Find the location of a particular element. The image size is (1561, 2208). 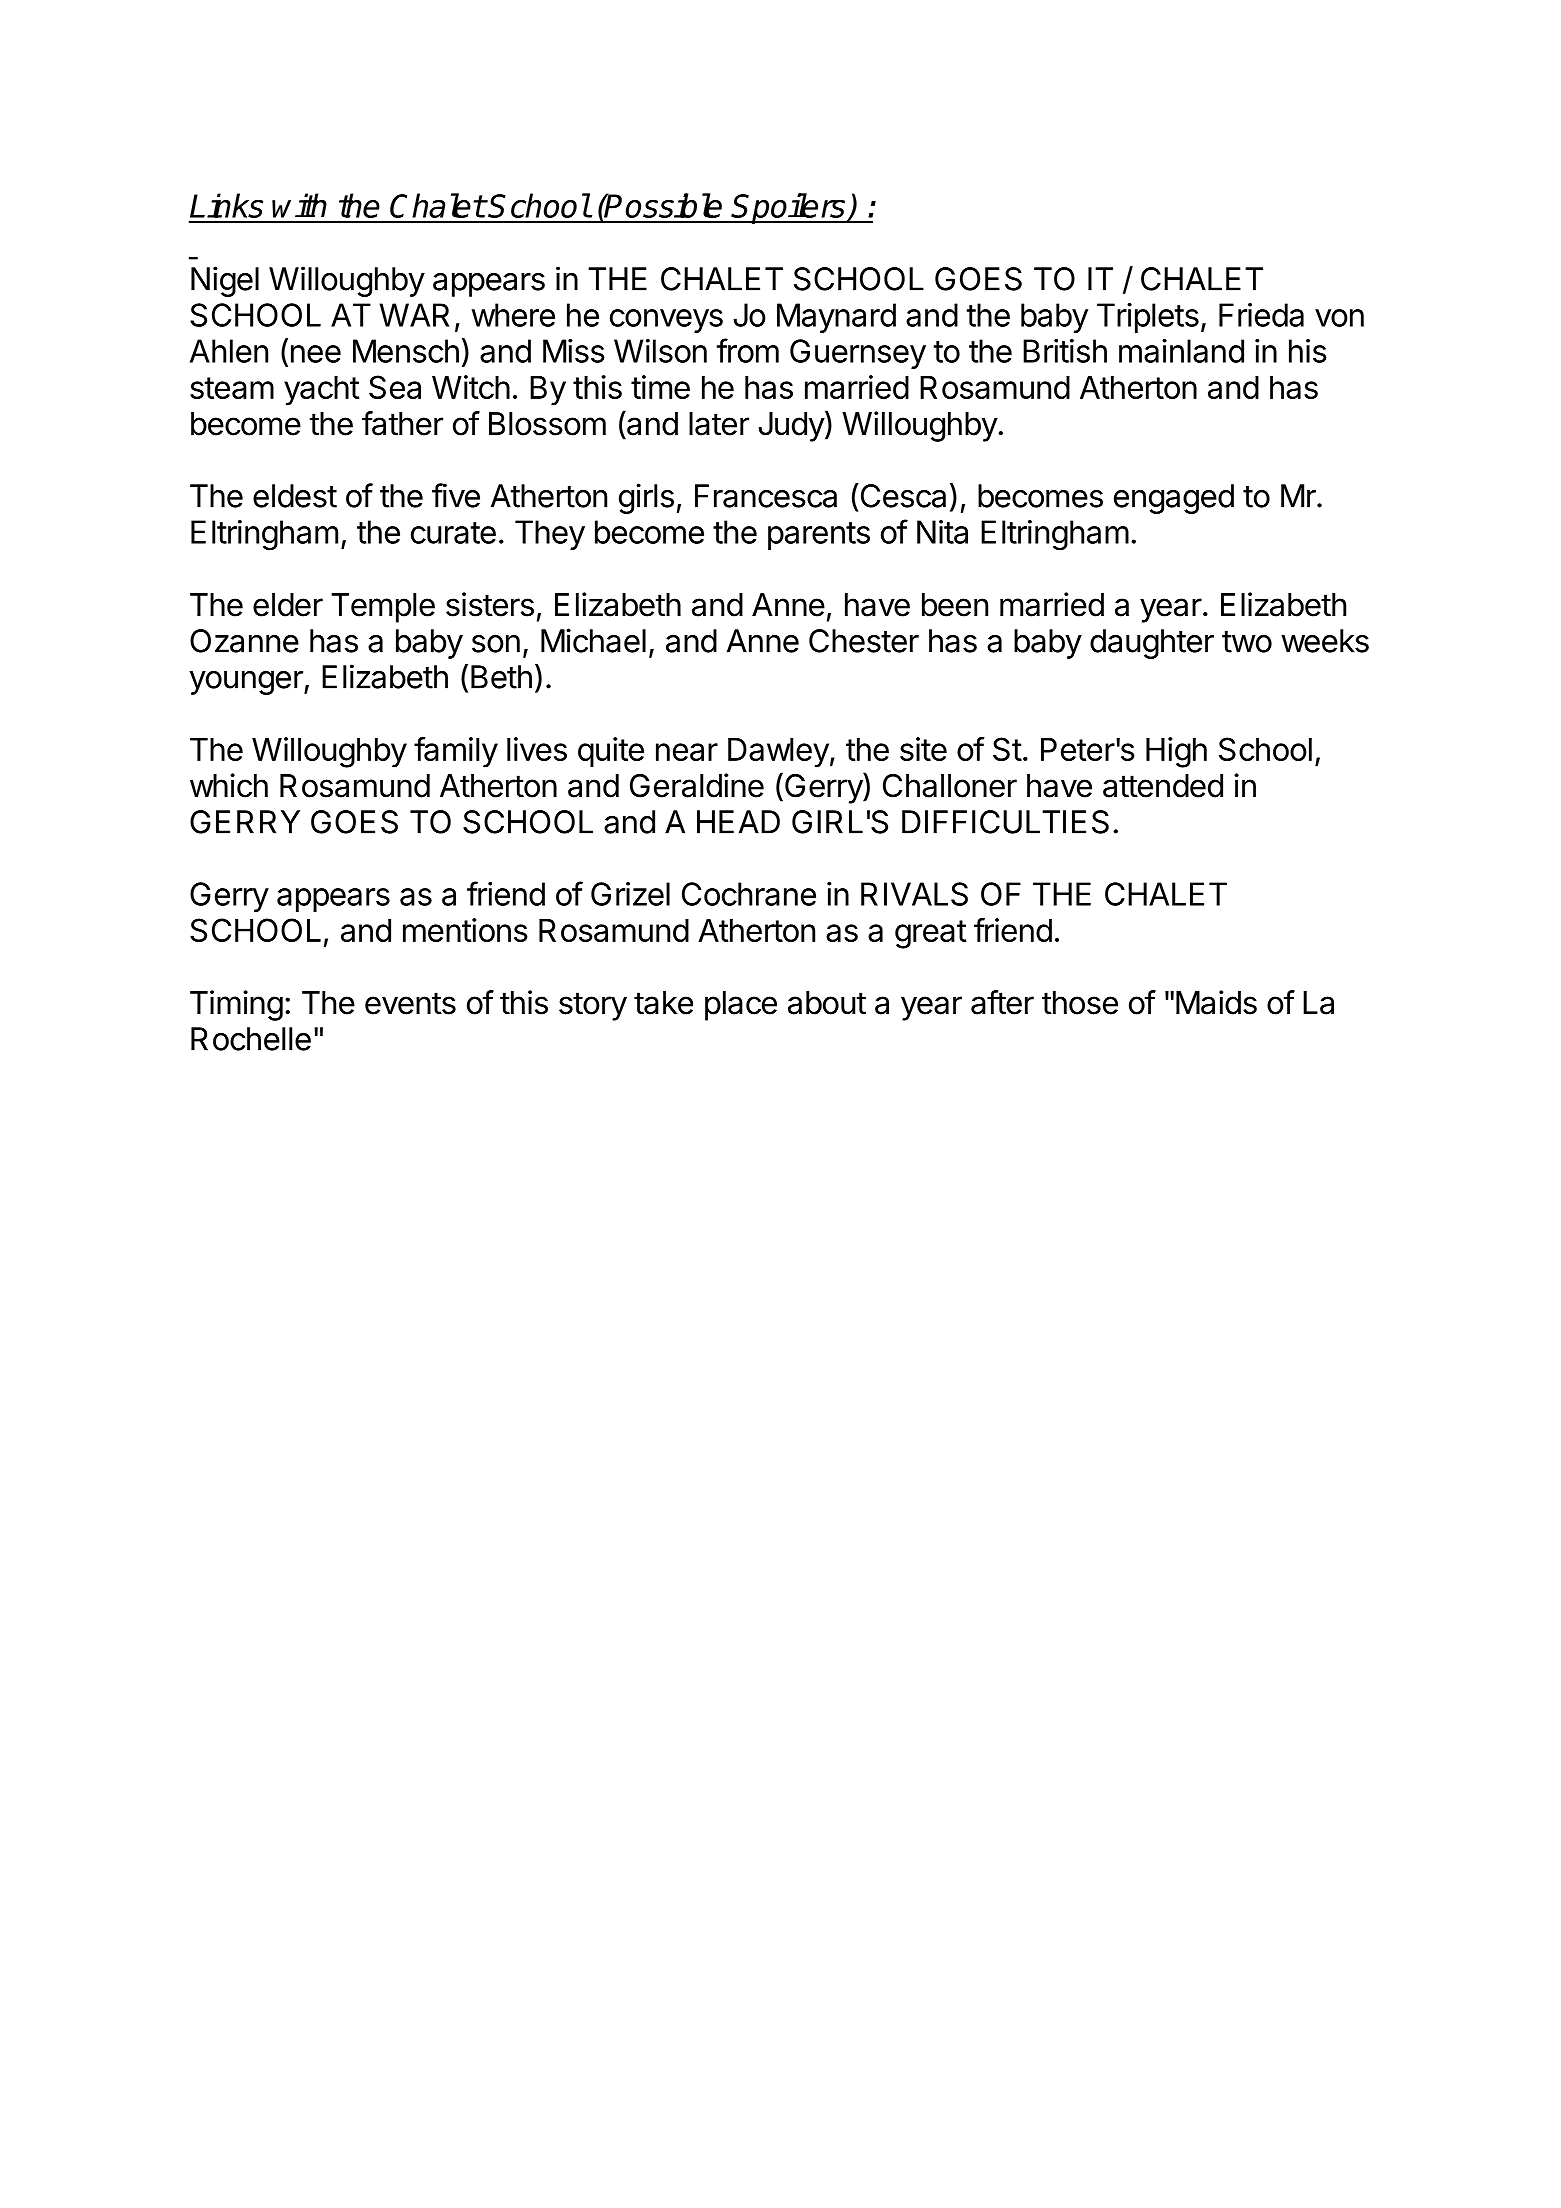

Temple is located at coordinates (383, 608).
